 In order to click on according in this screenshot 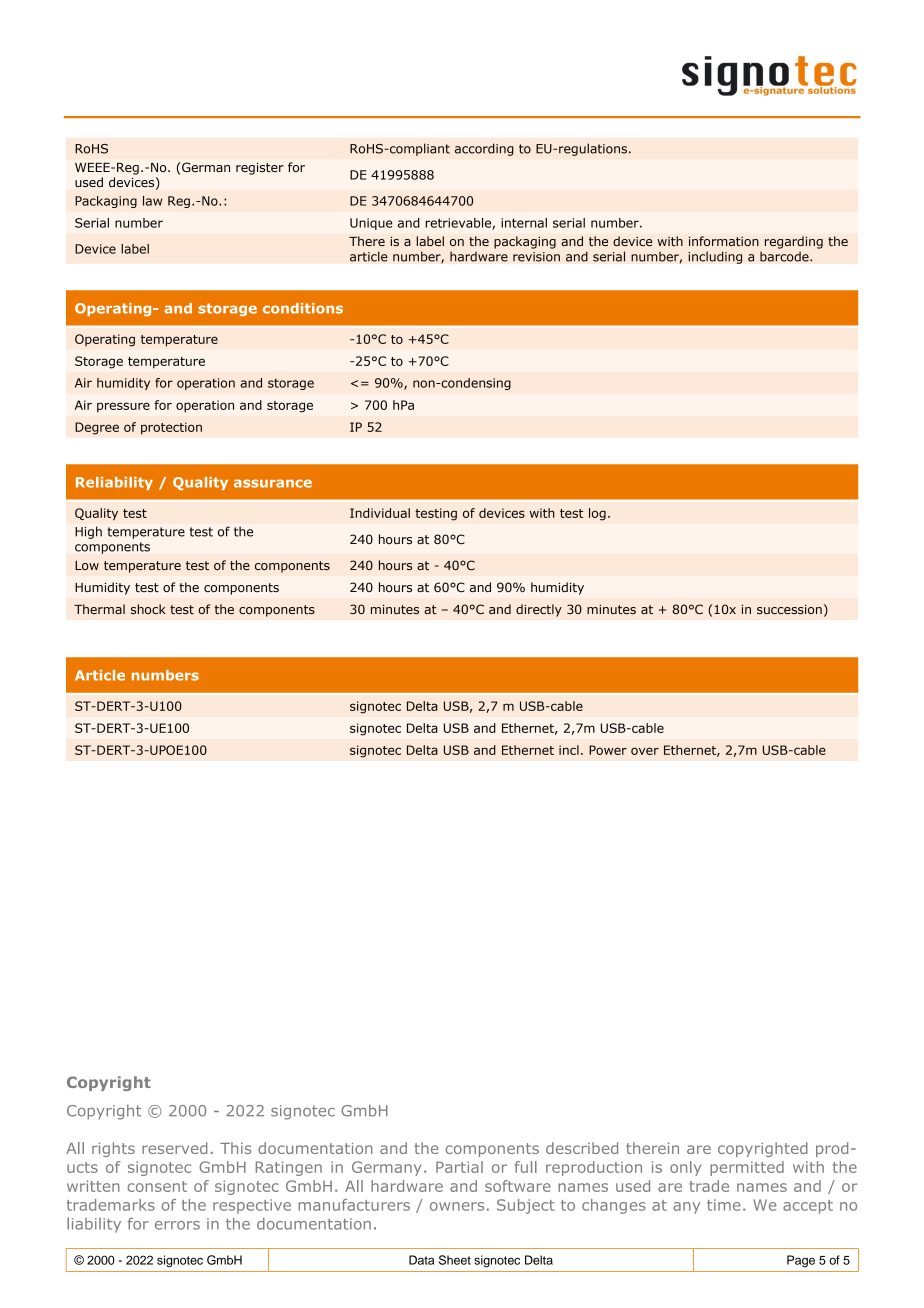, I will do `click(484, 149)`.
